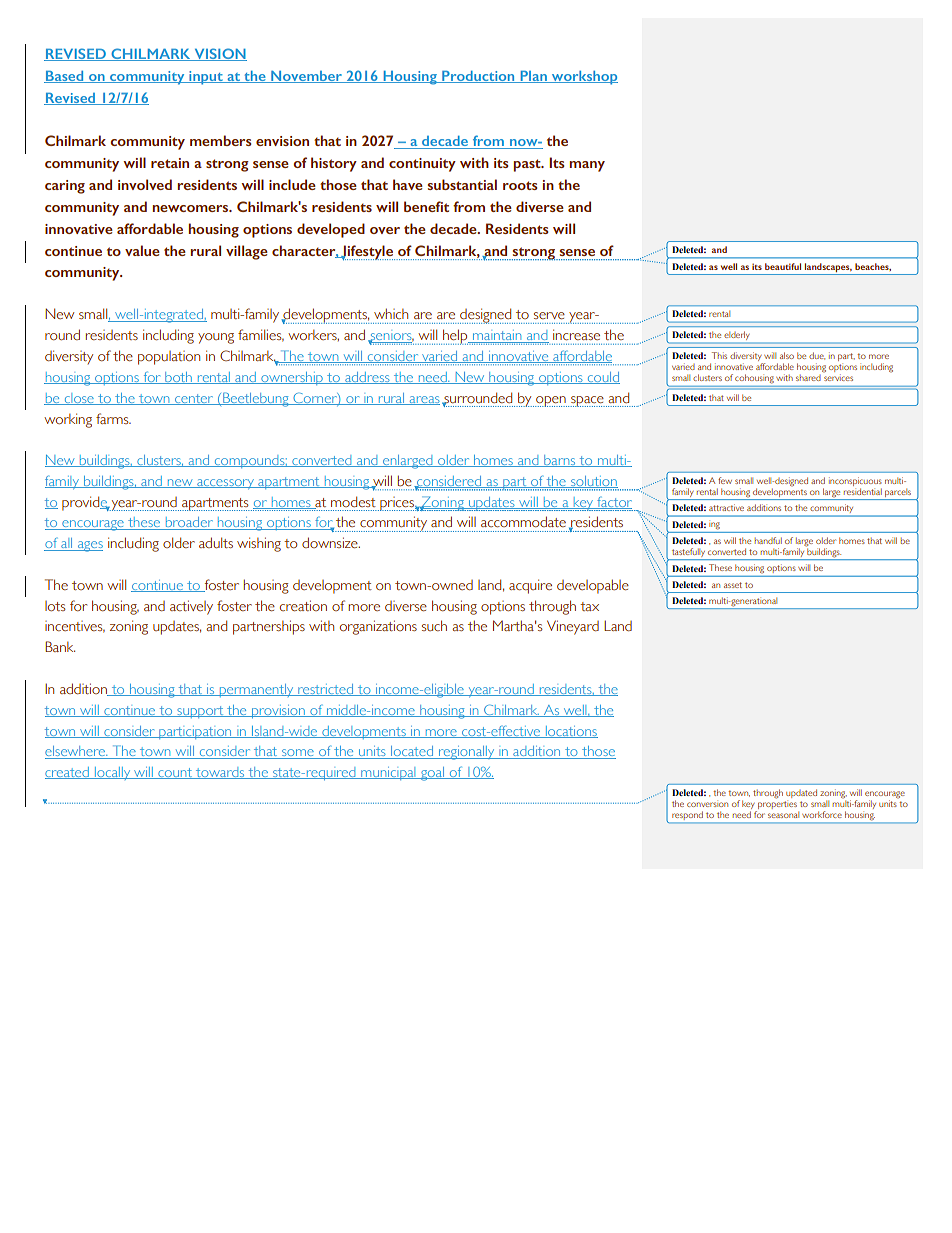 This image has height=1233, width=952. I want to click on goal, so click(432, 774).
